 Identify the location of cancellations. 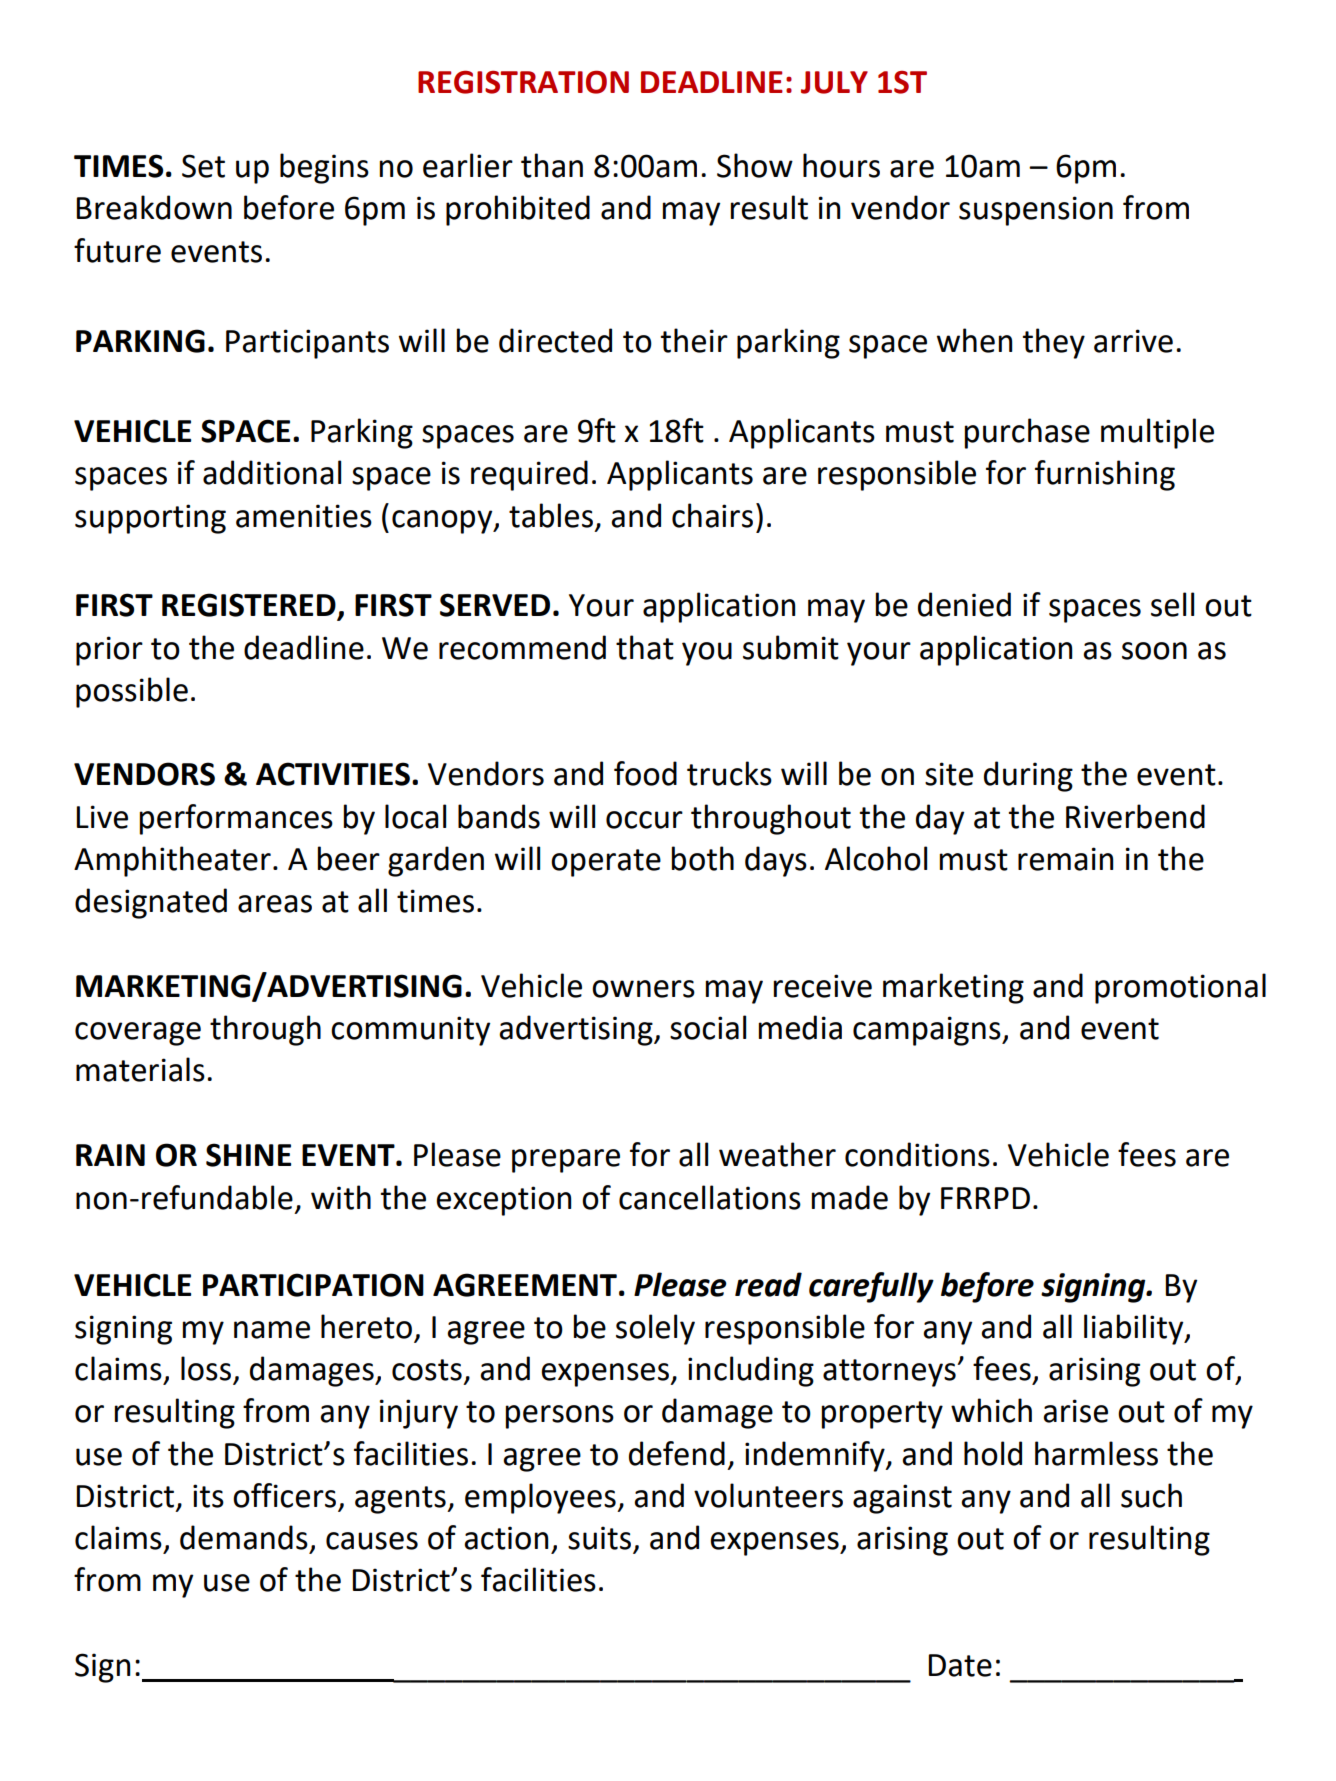
(710, 1197).
